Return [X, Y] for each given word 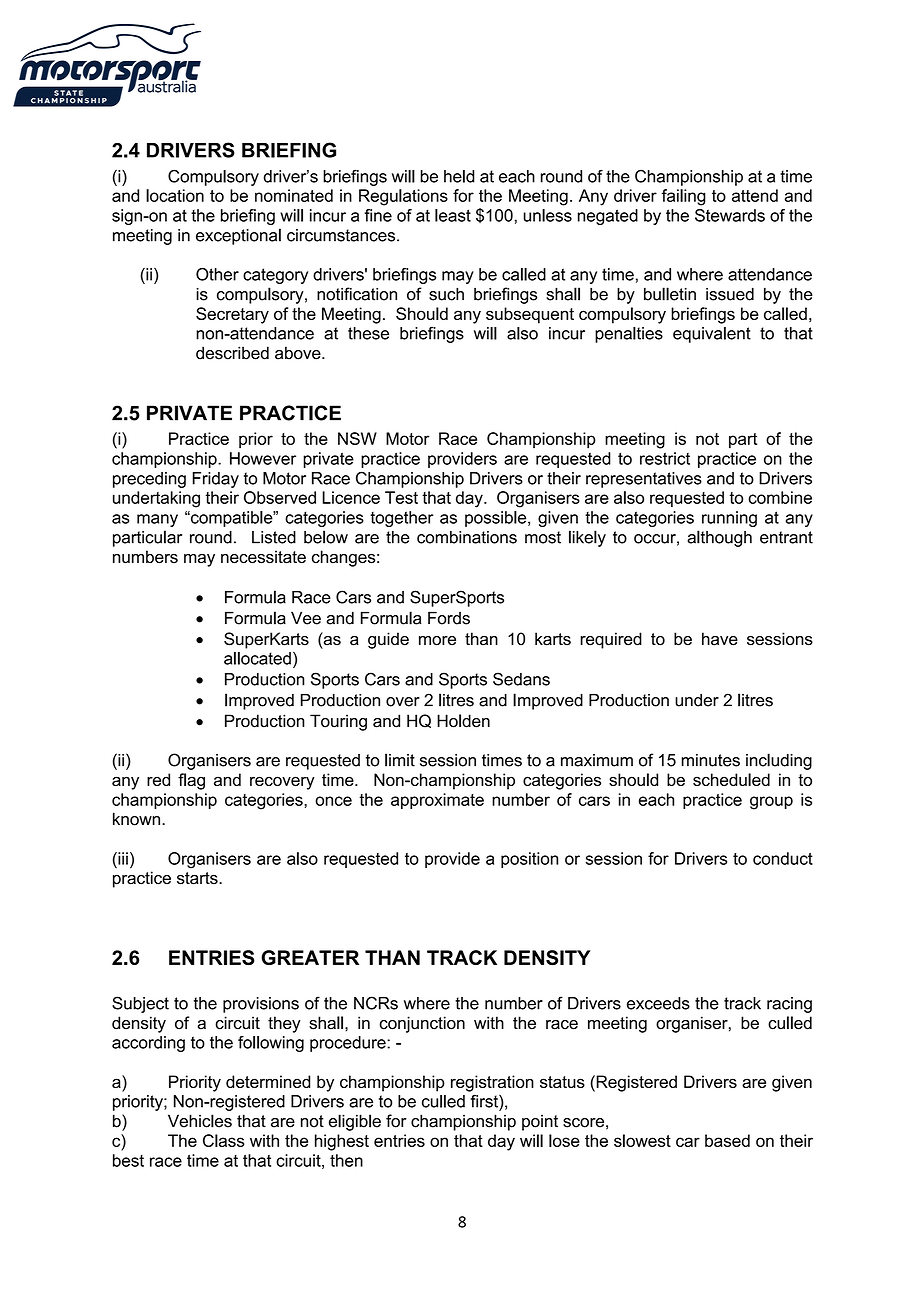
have [720, 639]
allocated [257, 658]
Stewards [730, 215]
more [437, 641]
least [453, 215]
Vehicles [200, 1121]
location [175, 195]
